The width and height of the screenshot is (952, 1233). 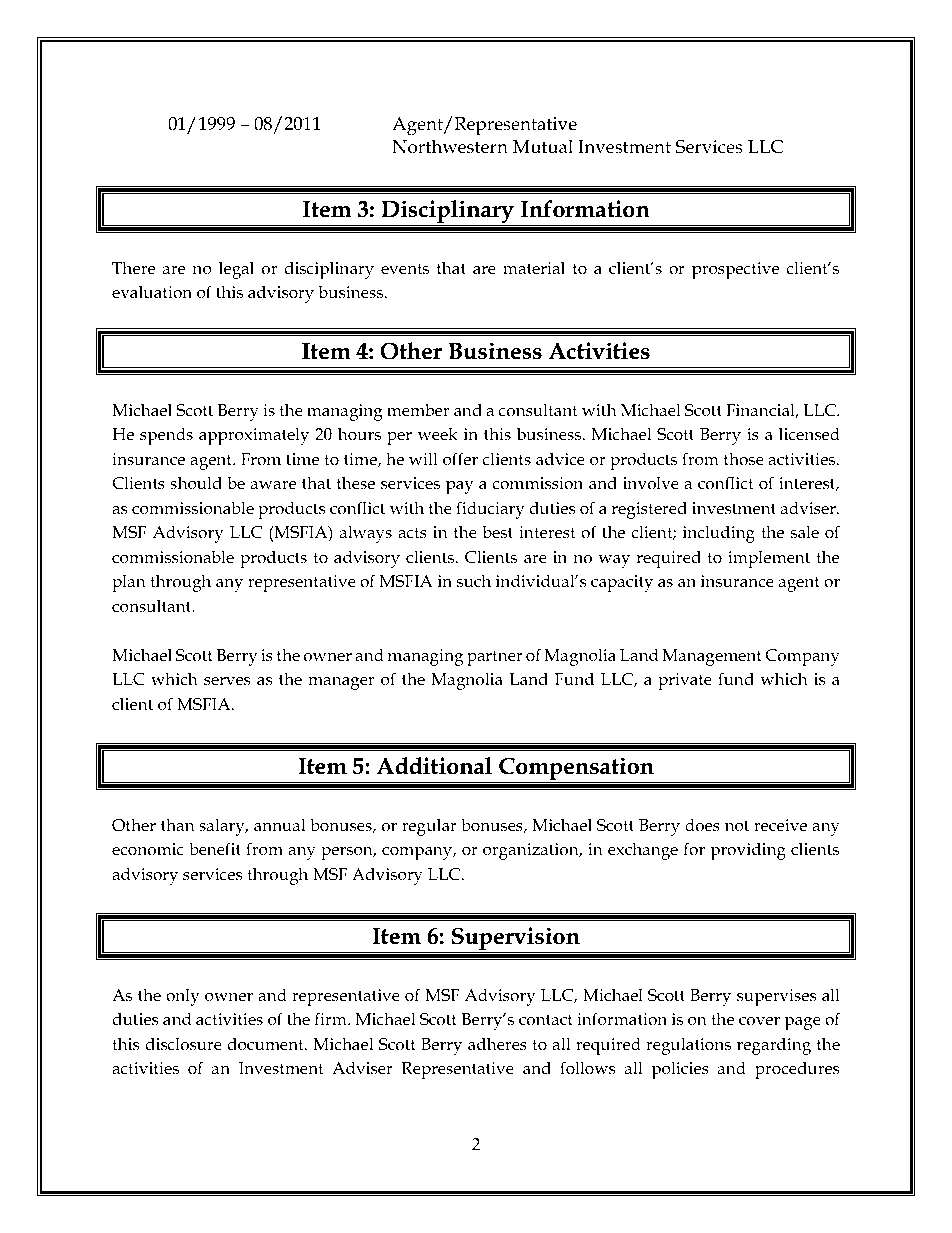 What do you see at coordinates (254, 436) in the screenshot?
I see `approximately` at bounding box center [254, 436].
